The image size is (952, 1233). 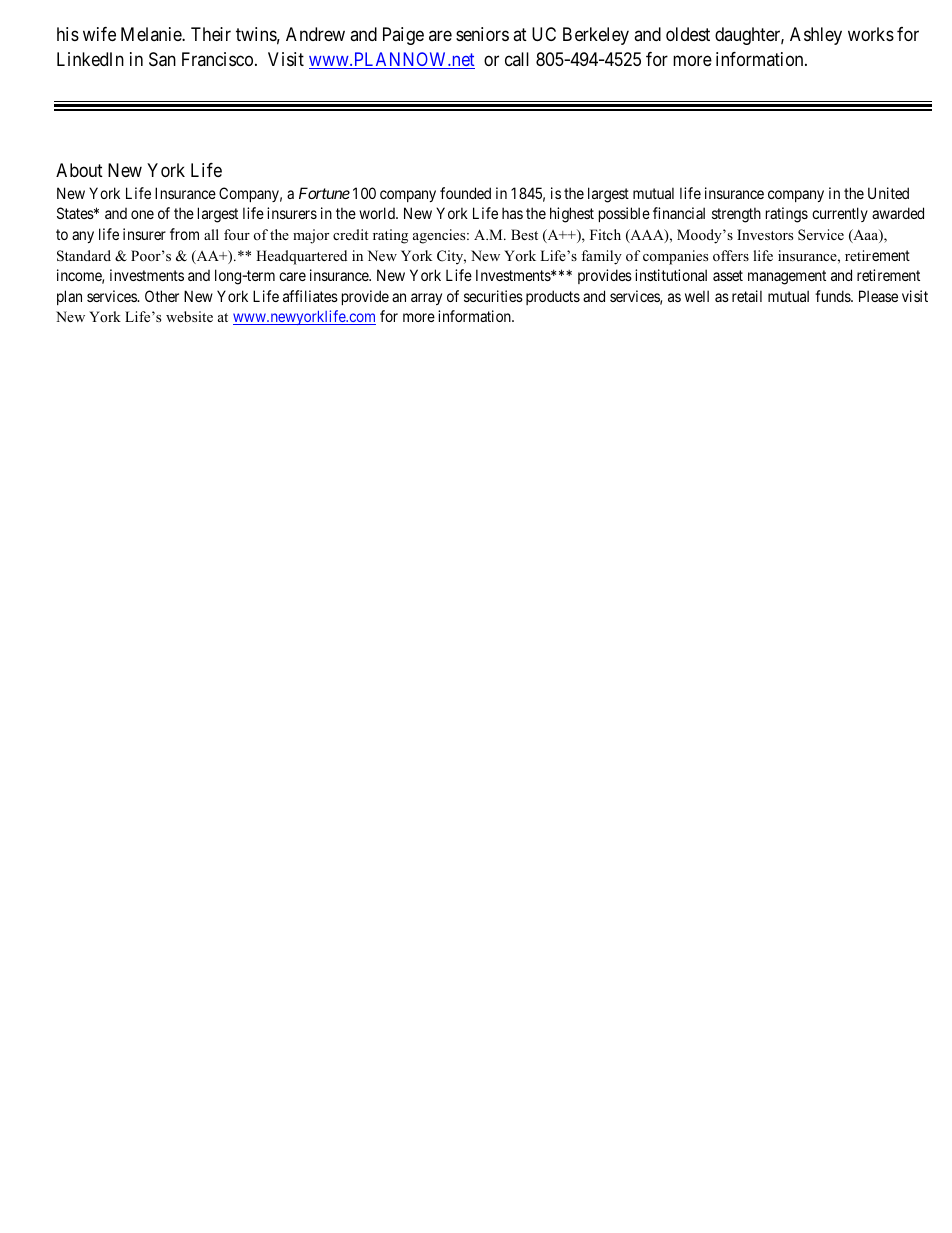 What do you see at coordinates (512, 213) in the document?
I see `has` at bounding box center [512, 213].
